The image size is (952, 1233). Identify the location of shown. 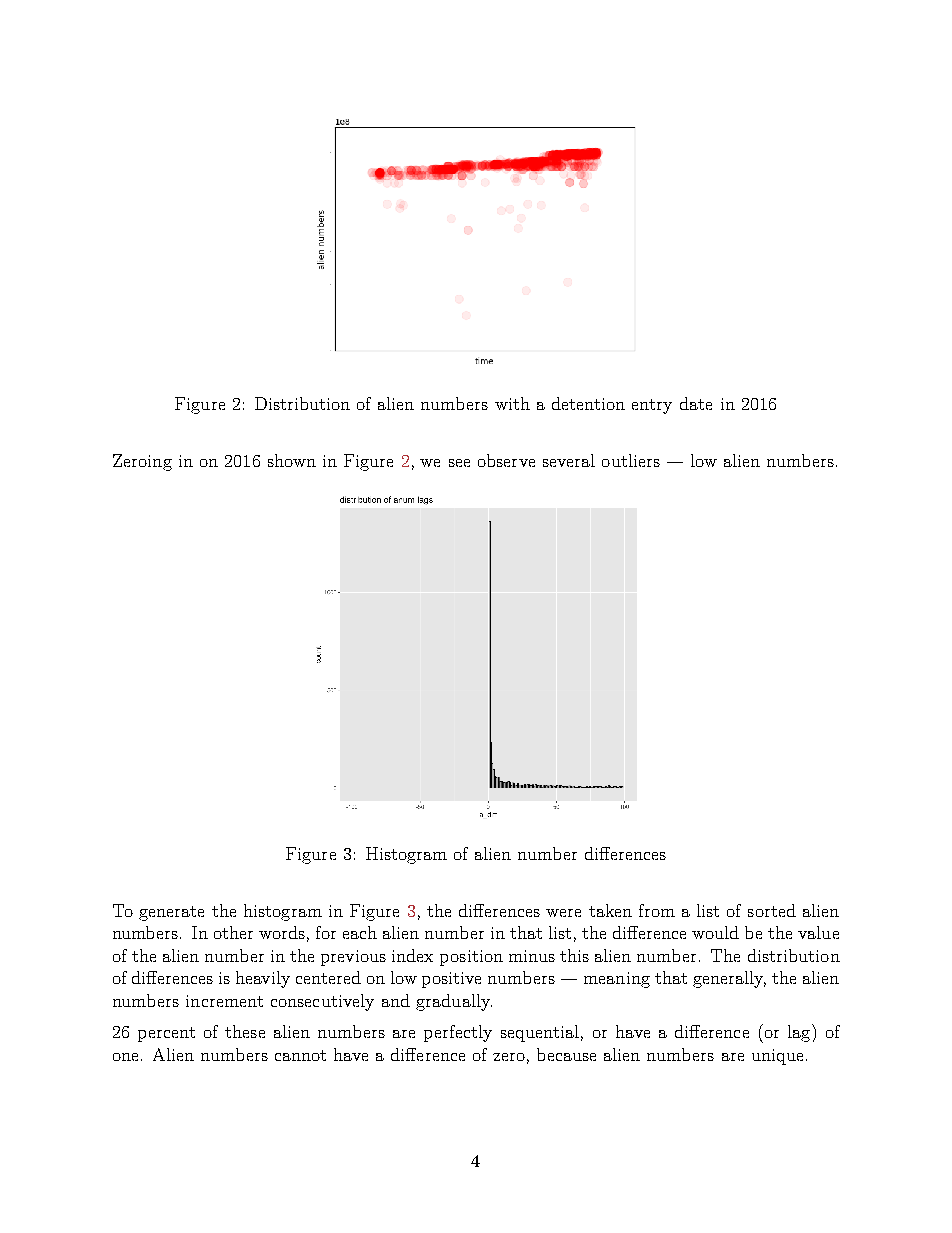
(292, 460).
